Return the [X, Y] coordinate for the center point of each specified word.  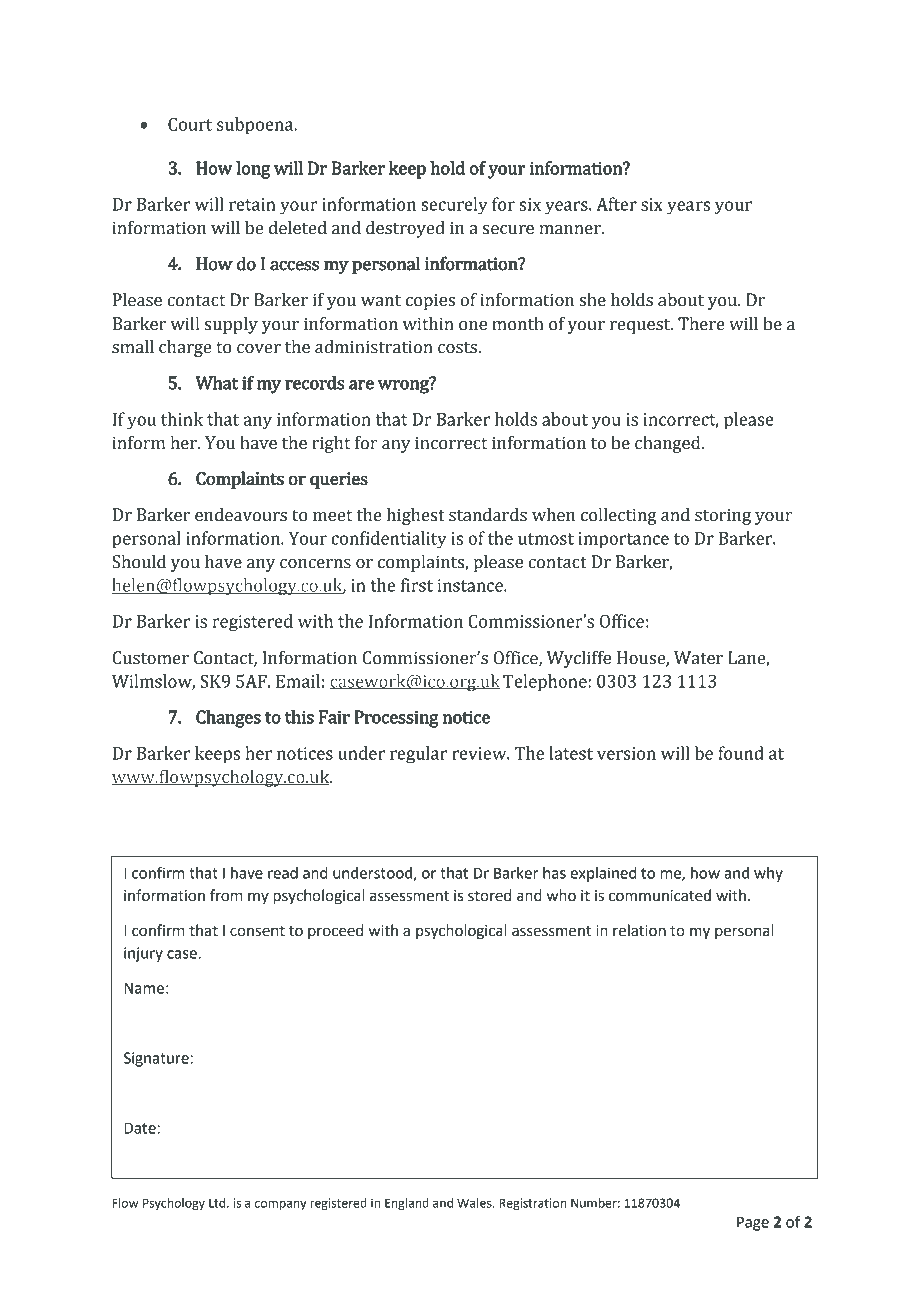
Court [190, 124]
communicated [660, 895]
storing [723, 516]
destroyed [405, 229]
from [226, 895]
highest [416, 516]
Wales [475, 1203]
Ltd [218, 1203]
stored [489, 895]
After [616, 204]
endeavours [241, 515]
